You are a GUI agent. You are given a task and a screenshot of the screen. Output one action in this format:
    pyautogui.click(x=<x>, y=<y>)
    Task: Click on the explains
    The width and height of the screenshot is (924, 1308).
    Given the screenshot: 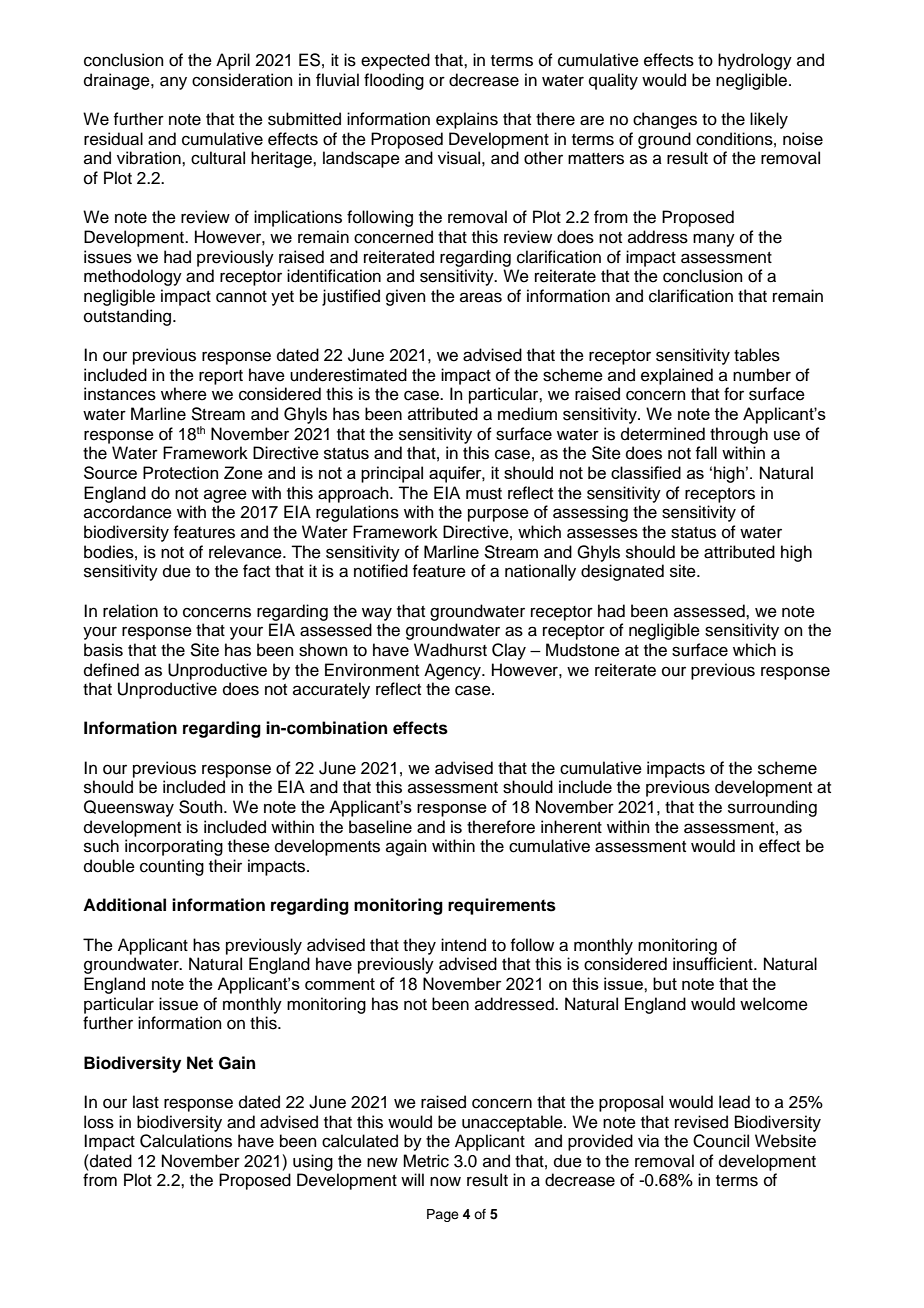 What is the action you would take?
    pyautogui.click(x=467, y=120)
